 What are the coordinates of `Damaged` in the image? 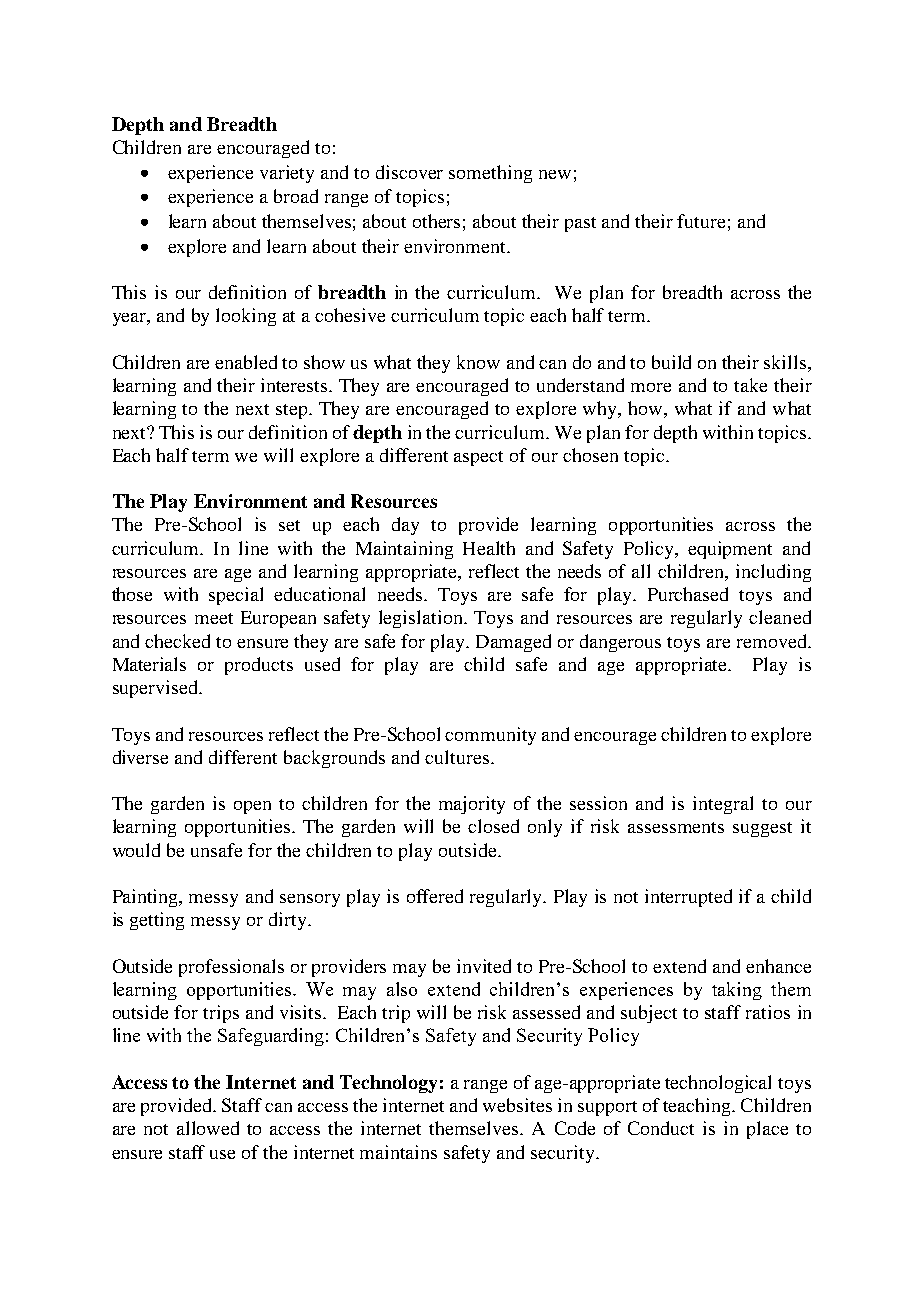 It's located at (513, 643).
